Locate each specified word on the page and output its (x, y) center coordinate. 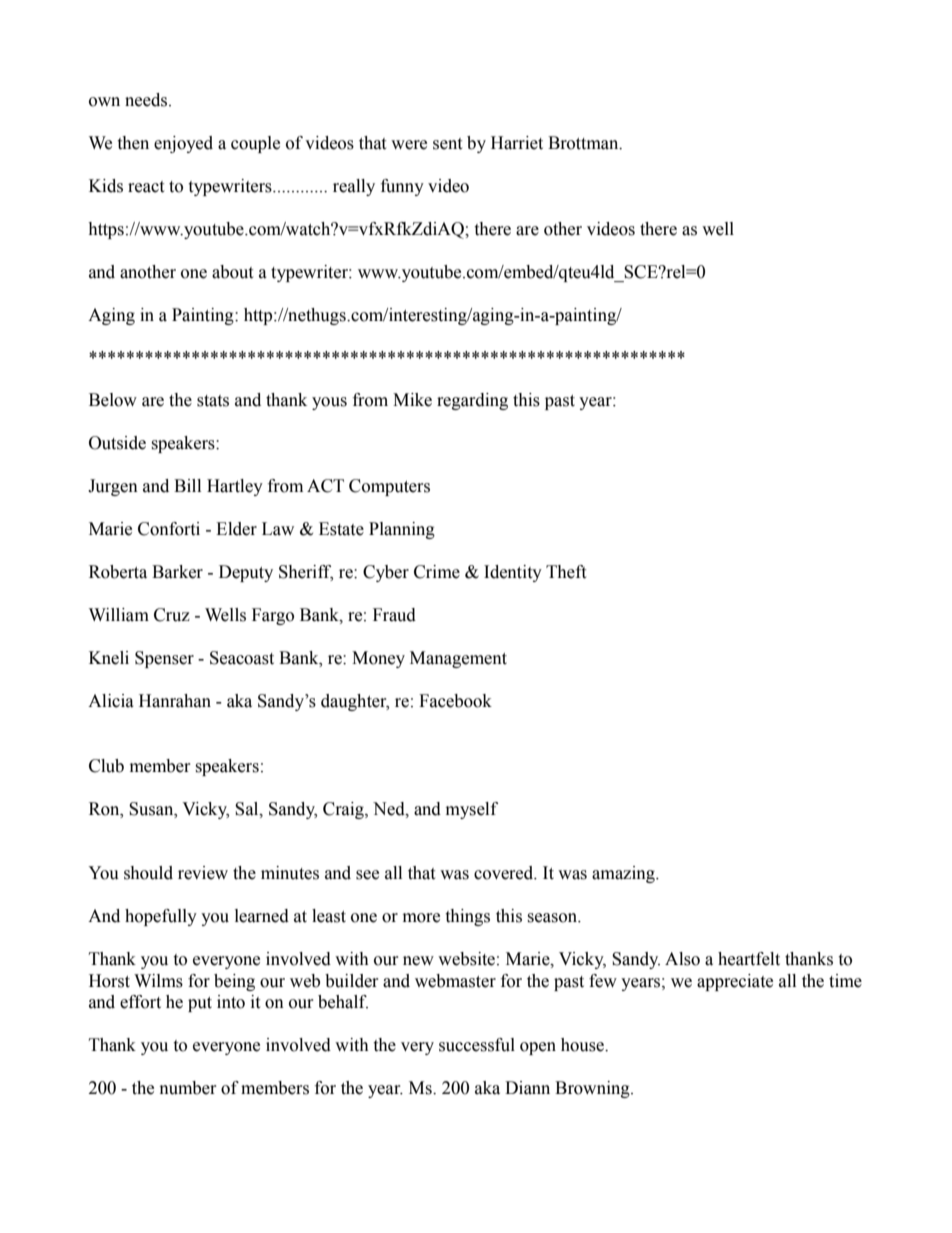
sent (447, 144)
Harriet (517, 143)
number (188, 1088)
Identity (513, 573)
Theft (566, 572)
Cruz (172, 615)
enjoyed (183, 144)
